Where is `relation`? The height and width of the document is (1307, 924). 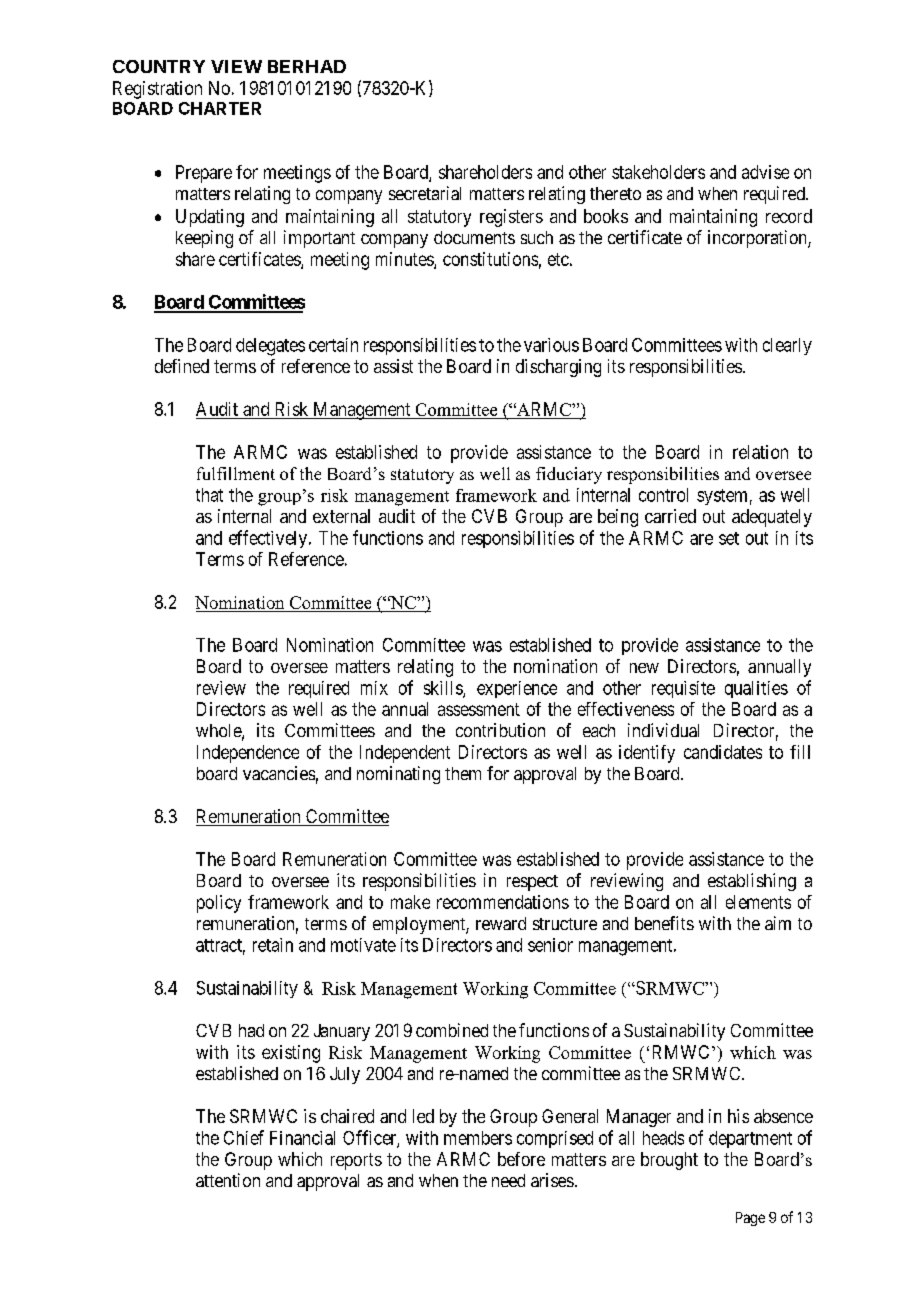
relation is located at coordinates (760, 452).
